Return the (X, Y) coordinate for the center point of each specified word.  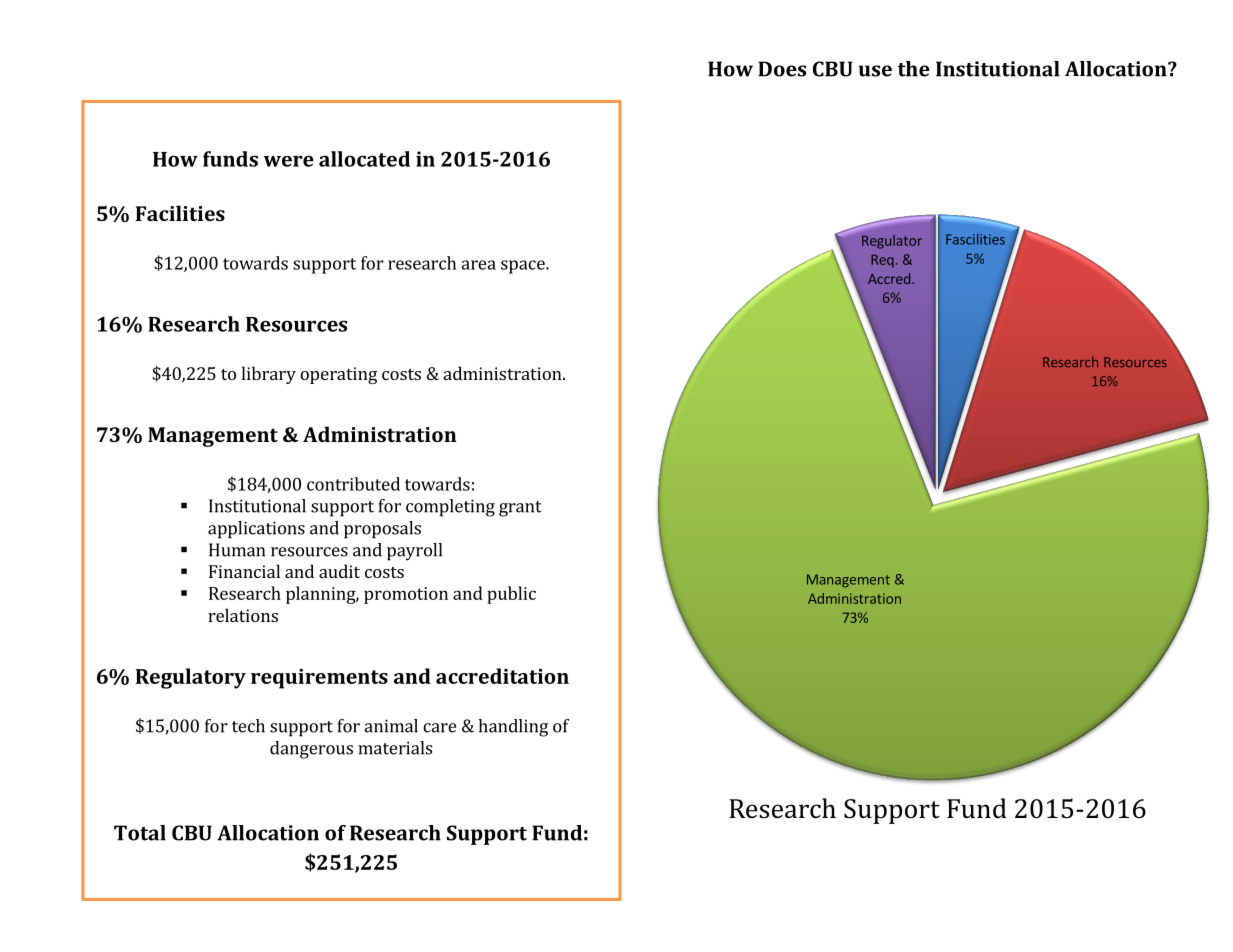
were (289, 161)
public (511, 595)
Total (140, 833)
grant (520, 509)
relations (243, 615)
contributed (353, 484)
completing (450, 508)
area (478, 265)
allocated (364, 159)
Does (782, 69)
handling (513, 728)
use (875, 71)
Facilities (180, 213)
